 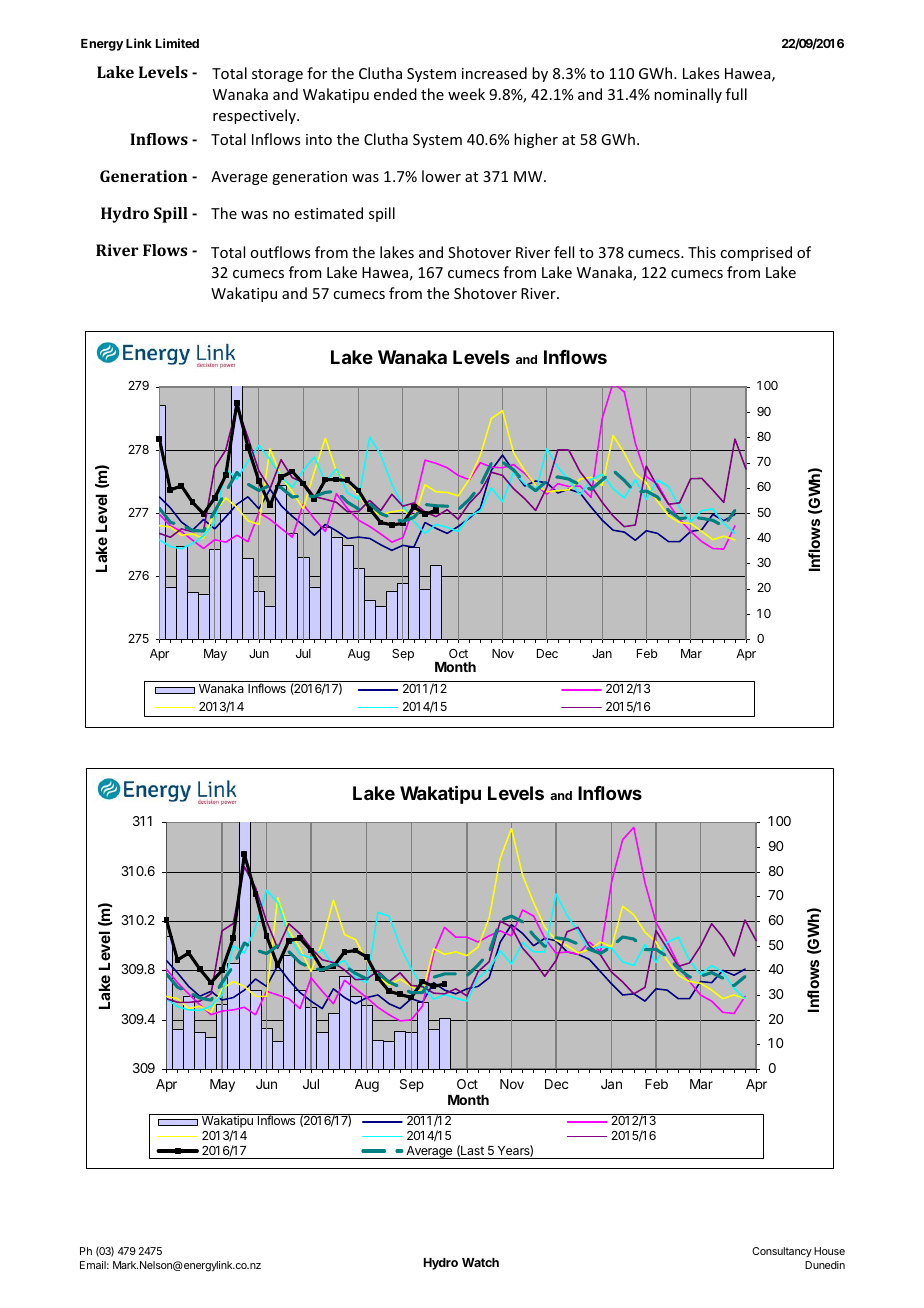 What do you see at coordinates (494, 73) in the image?
I see `increased` at bounding box center [494, 73].
